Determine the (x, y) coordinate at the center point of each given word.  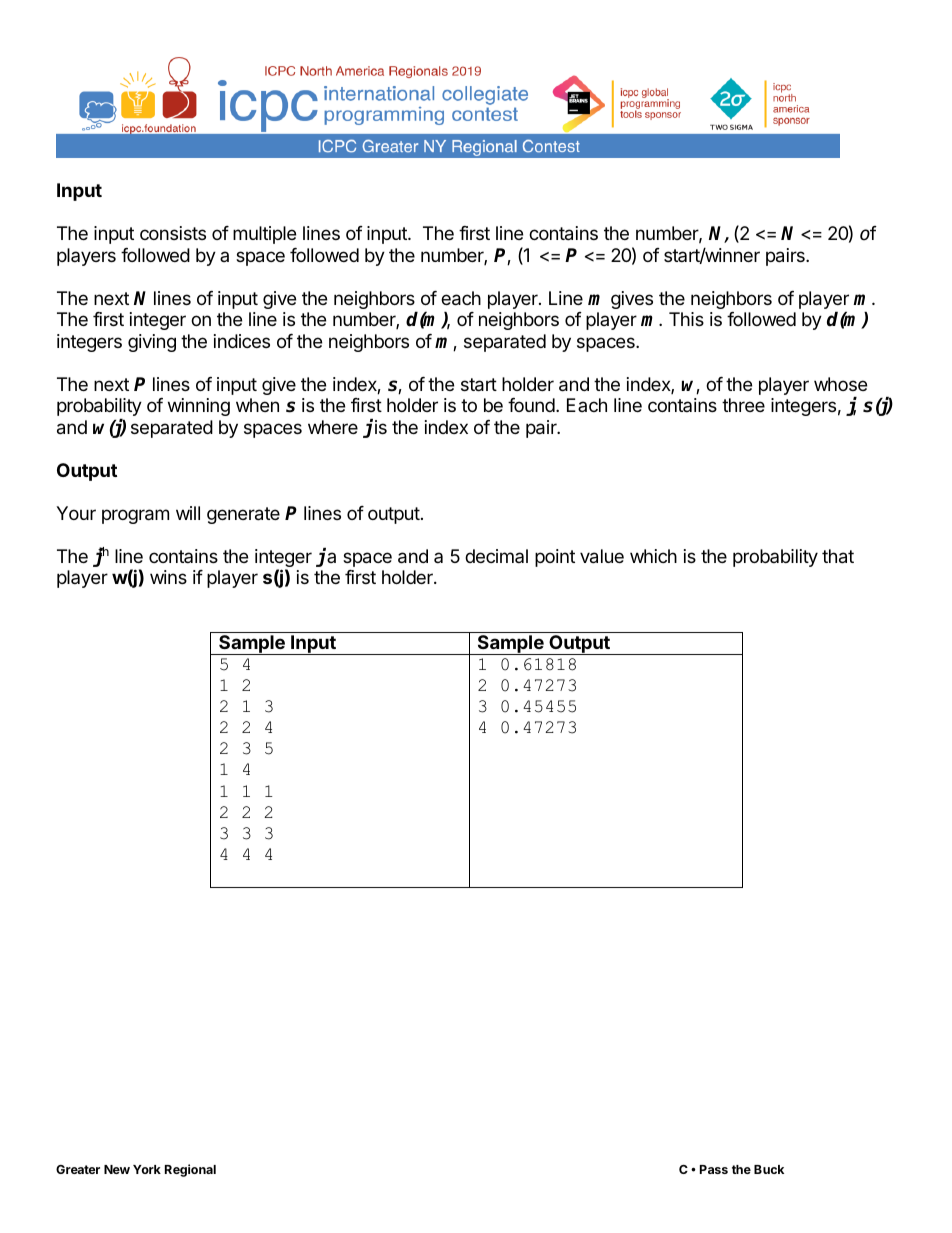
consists (173, 233)
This (686, 319)
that (838, 556)
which (653, 556)
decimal (496, 556)
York (147, 1169)
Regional (190, 1170)
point (555, 558)
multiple (264, 235)
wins (168, 577)
